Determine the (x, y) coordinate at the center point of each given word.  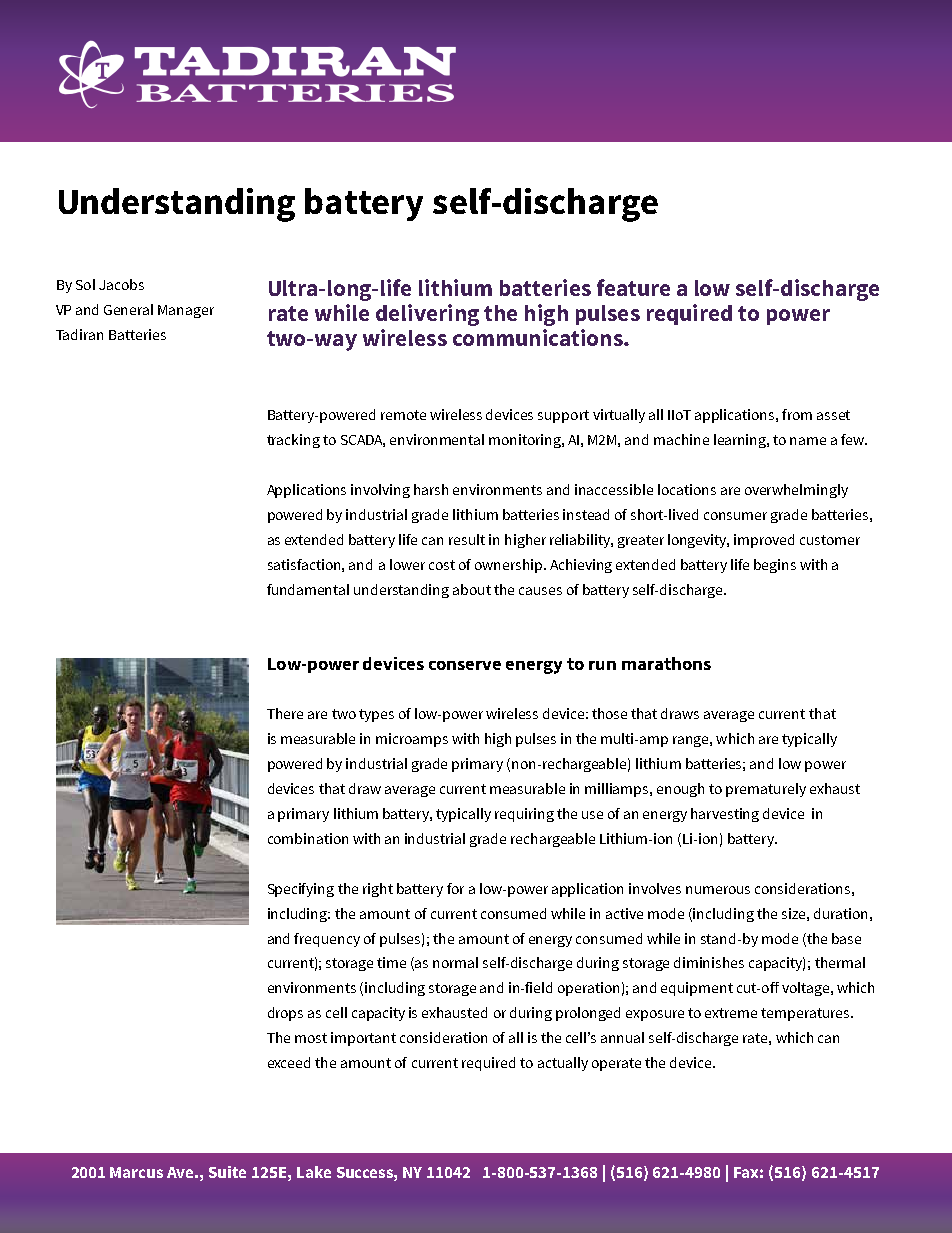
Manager (186, 311)
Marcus (136, 1172)
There (285, 713)
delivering (427, 315)
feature (633, 287)
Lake (314, 1172)
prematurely (766, 790)
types (376, 715)
